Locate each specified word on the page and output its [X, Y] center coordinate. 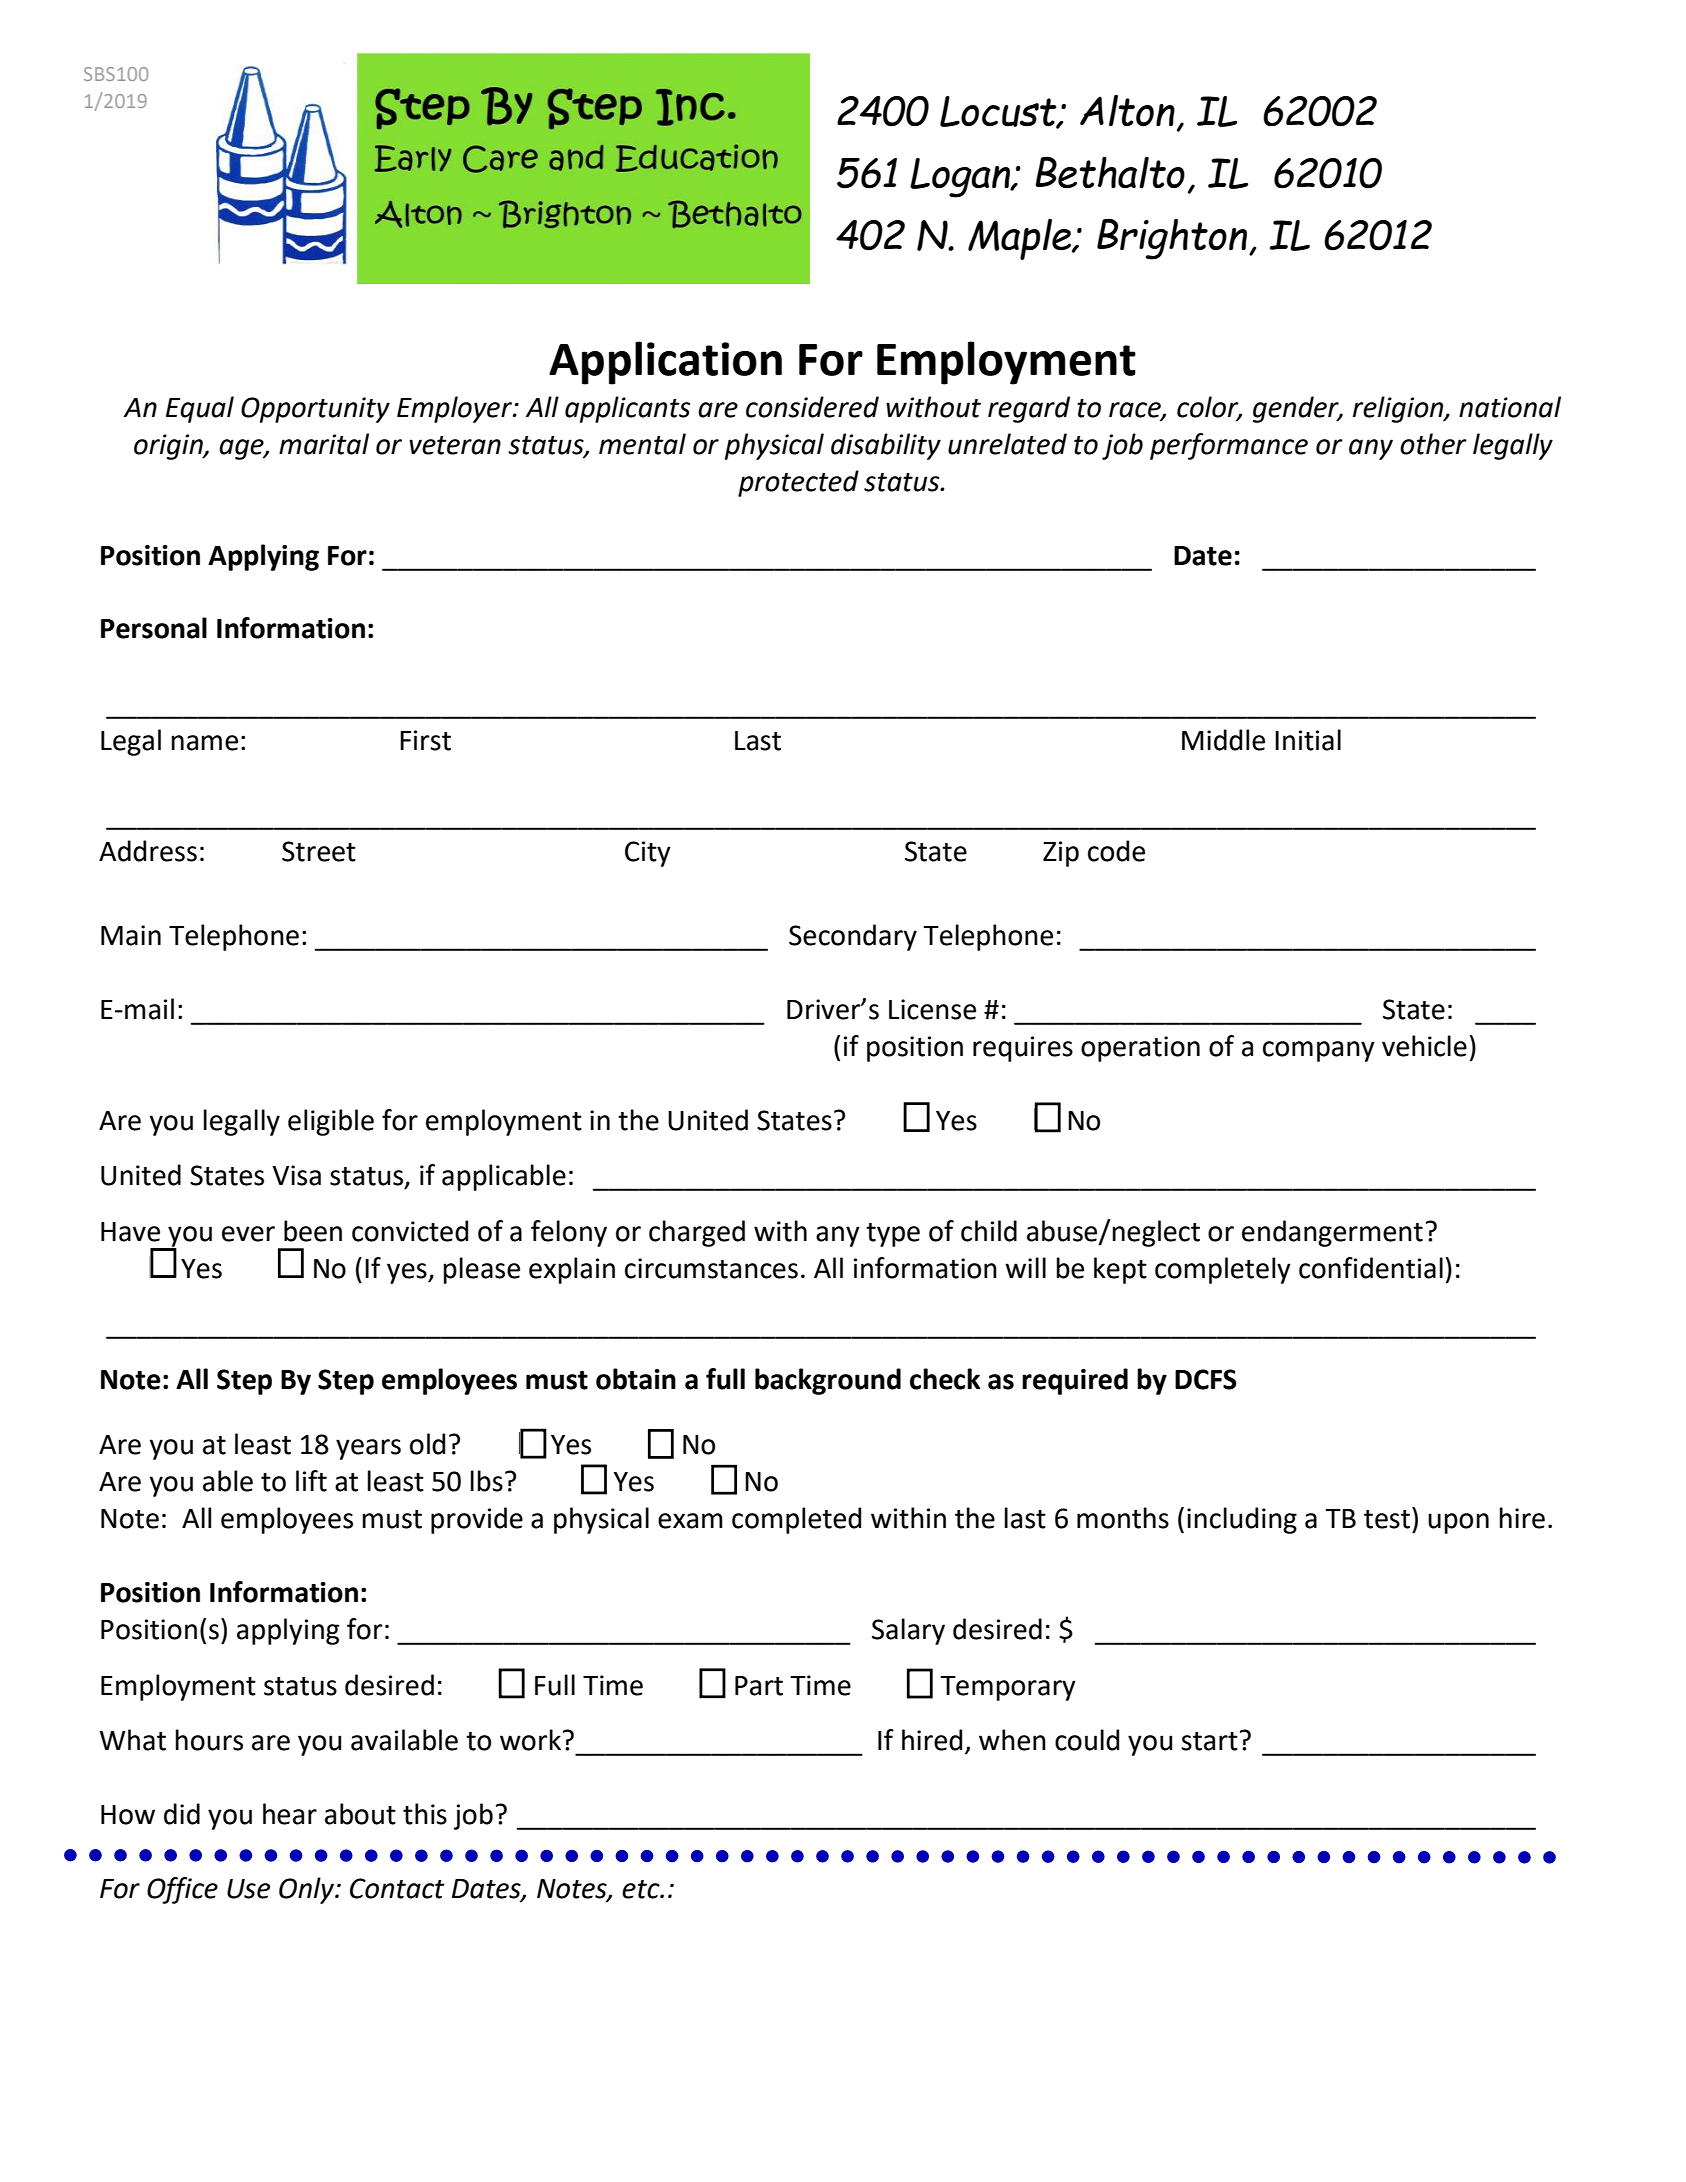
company [1319, 1051]
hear [290, 1814]
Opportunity [315, 410]
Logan [961, 178]
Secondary [853, 937]
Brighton [1173, 239]
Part [759, 1686]
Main [131, 935]
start [1209, 1741]
